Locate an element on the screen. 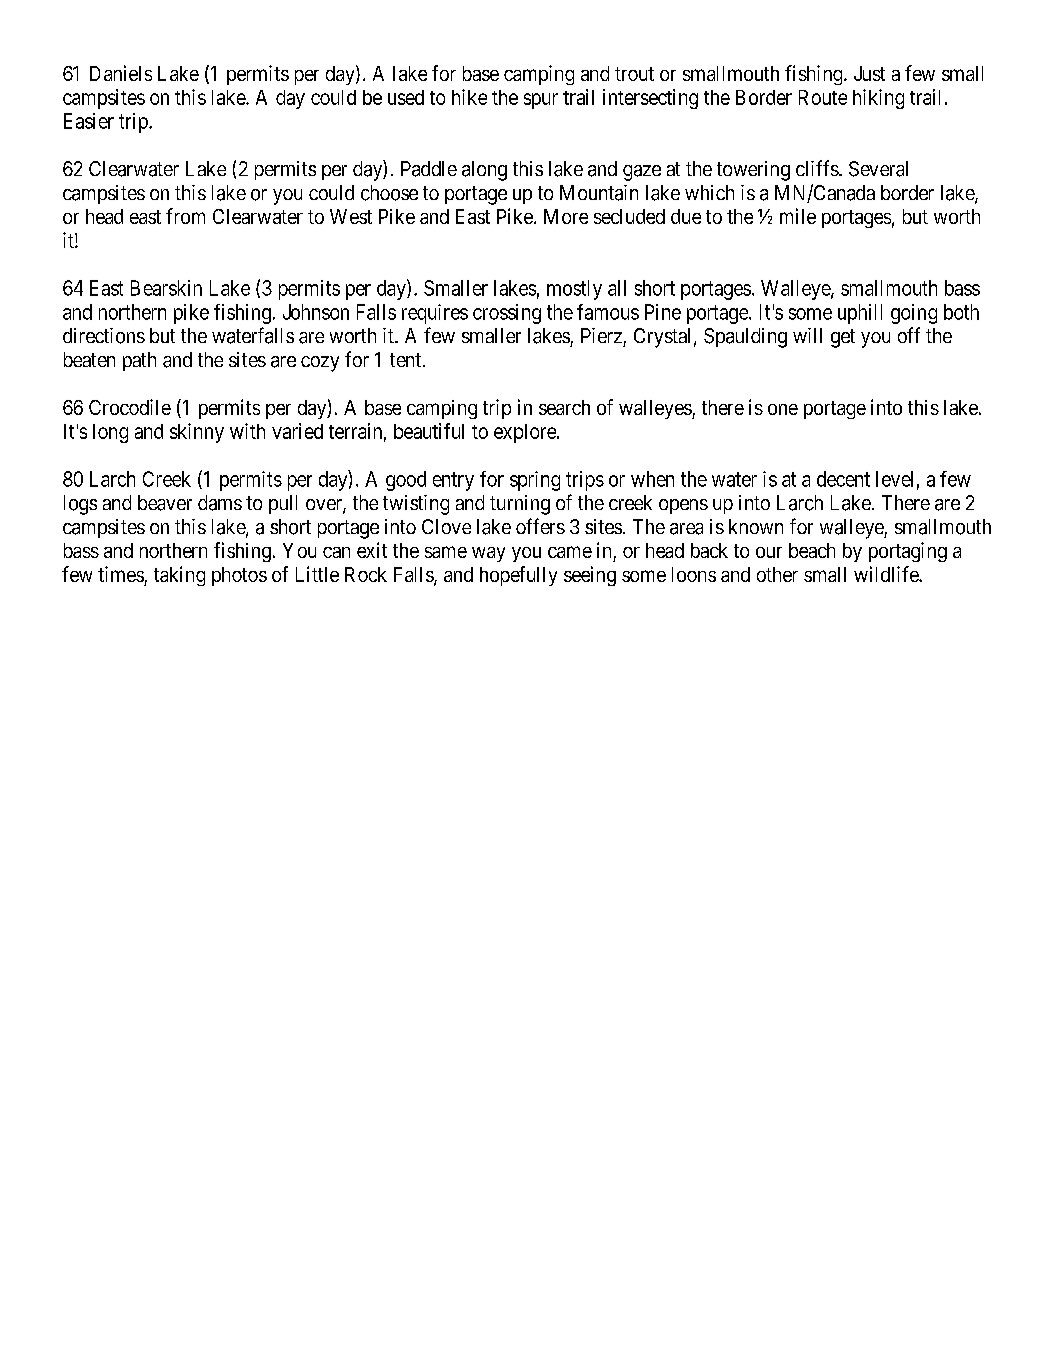 Image resolution: width=1058 pixels, height=1369 pixels. spur is located at coordinates (541, 101).
